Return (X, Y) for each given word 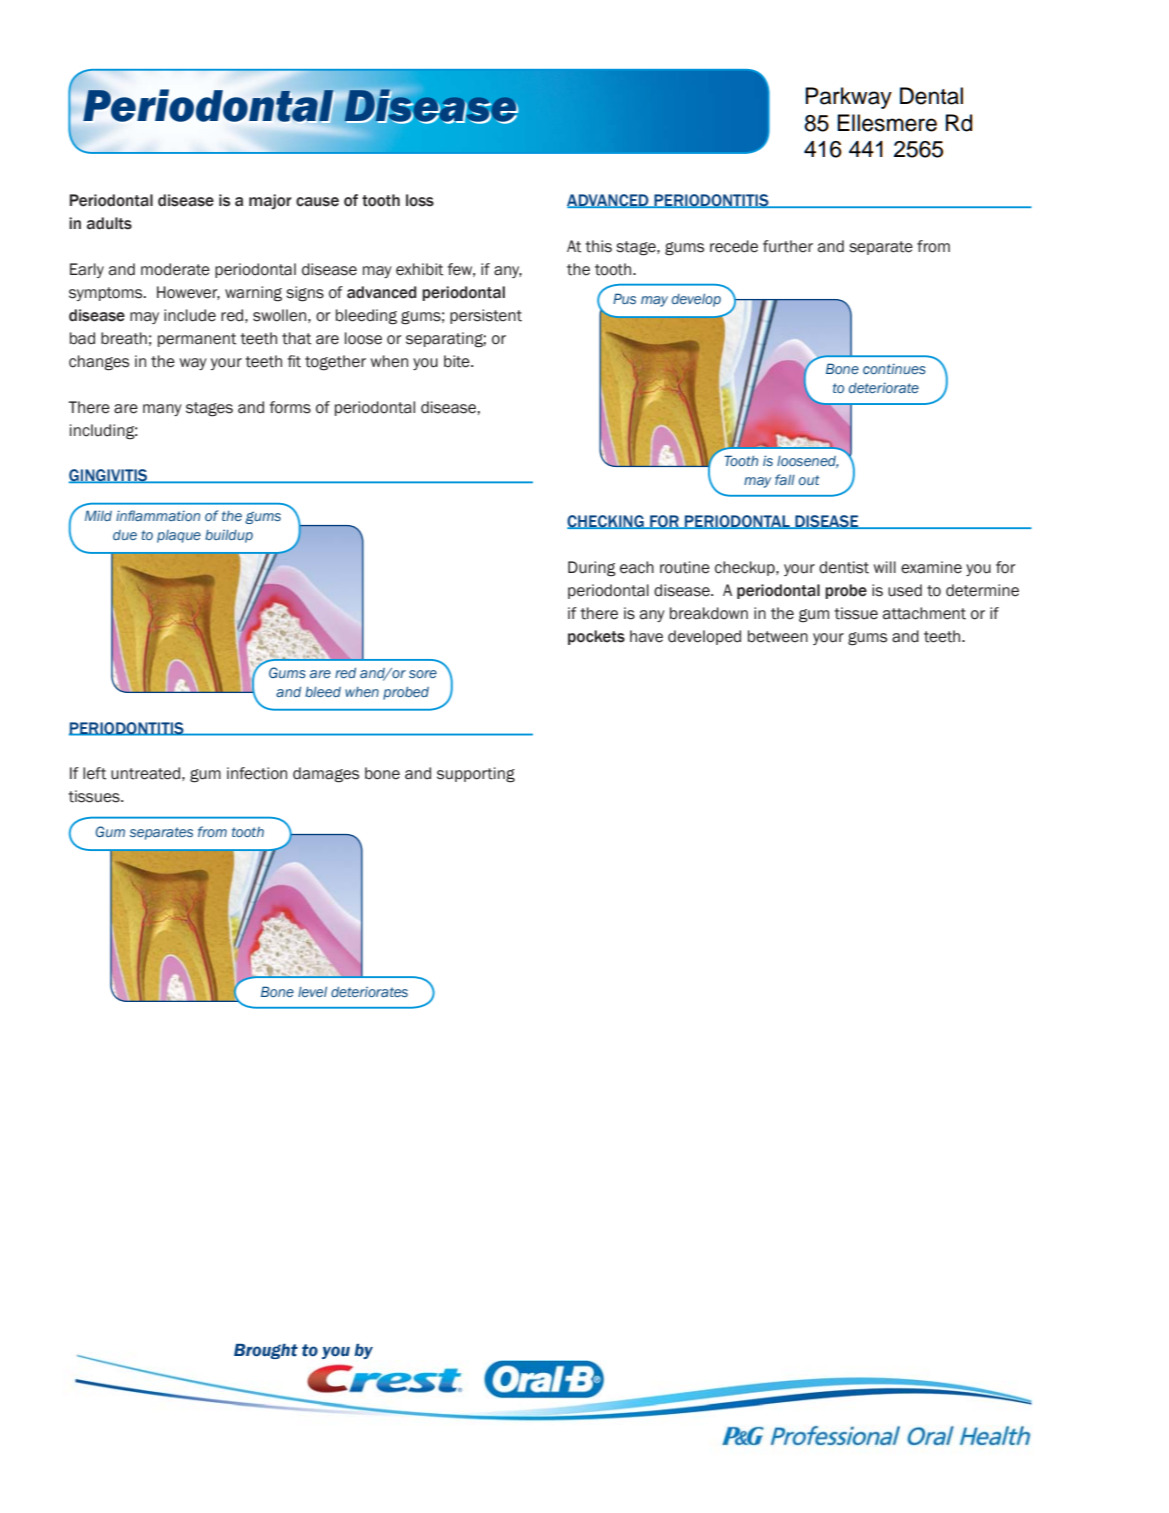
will (885, 567)
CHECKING (606, 522)
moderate (175, 269)
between (778, 636)
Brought (266, 1351)
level (312, 992)
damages (326, 775)
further (788, 246)
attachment (924, 613)
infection (257, 773)
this (598, 246)
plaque (179, 536)
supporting (476, 775)
